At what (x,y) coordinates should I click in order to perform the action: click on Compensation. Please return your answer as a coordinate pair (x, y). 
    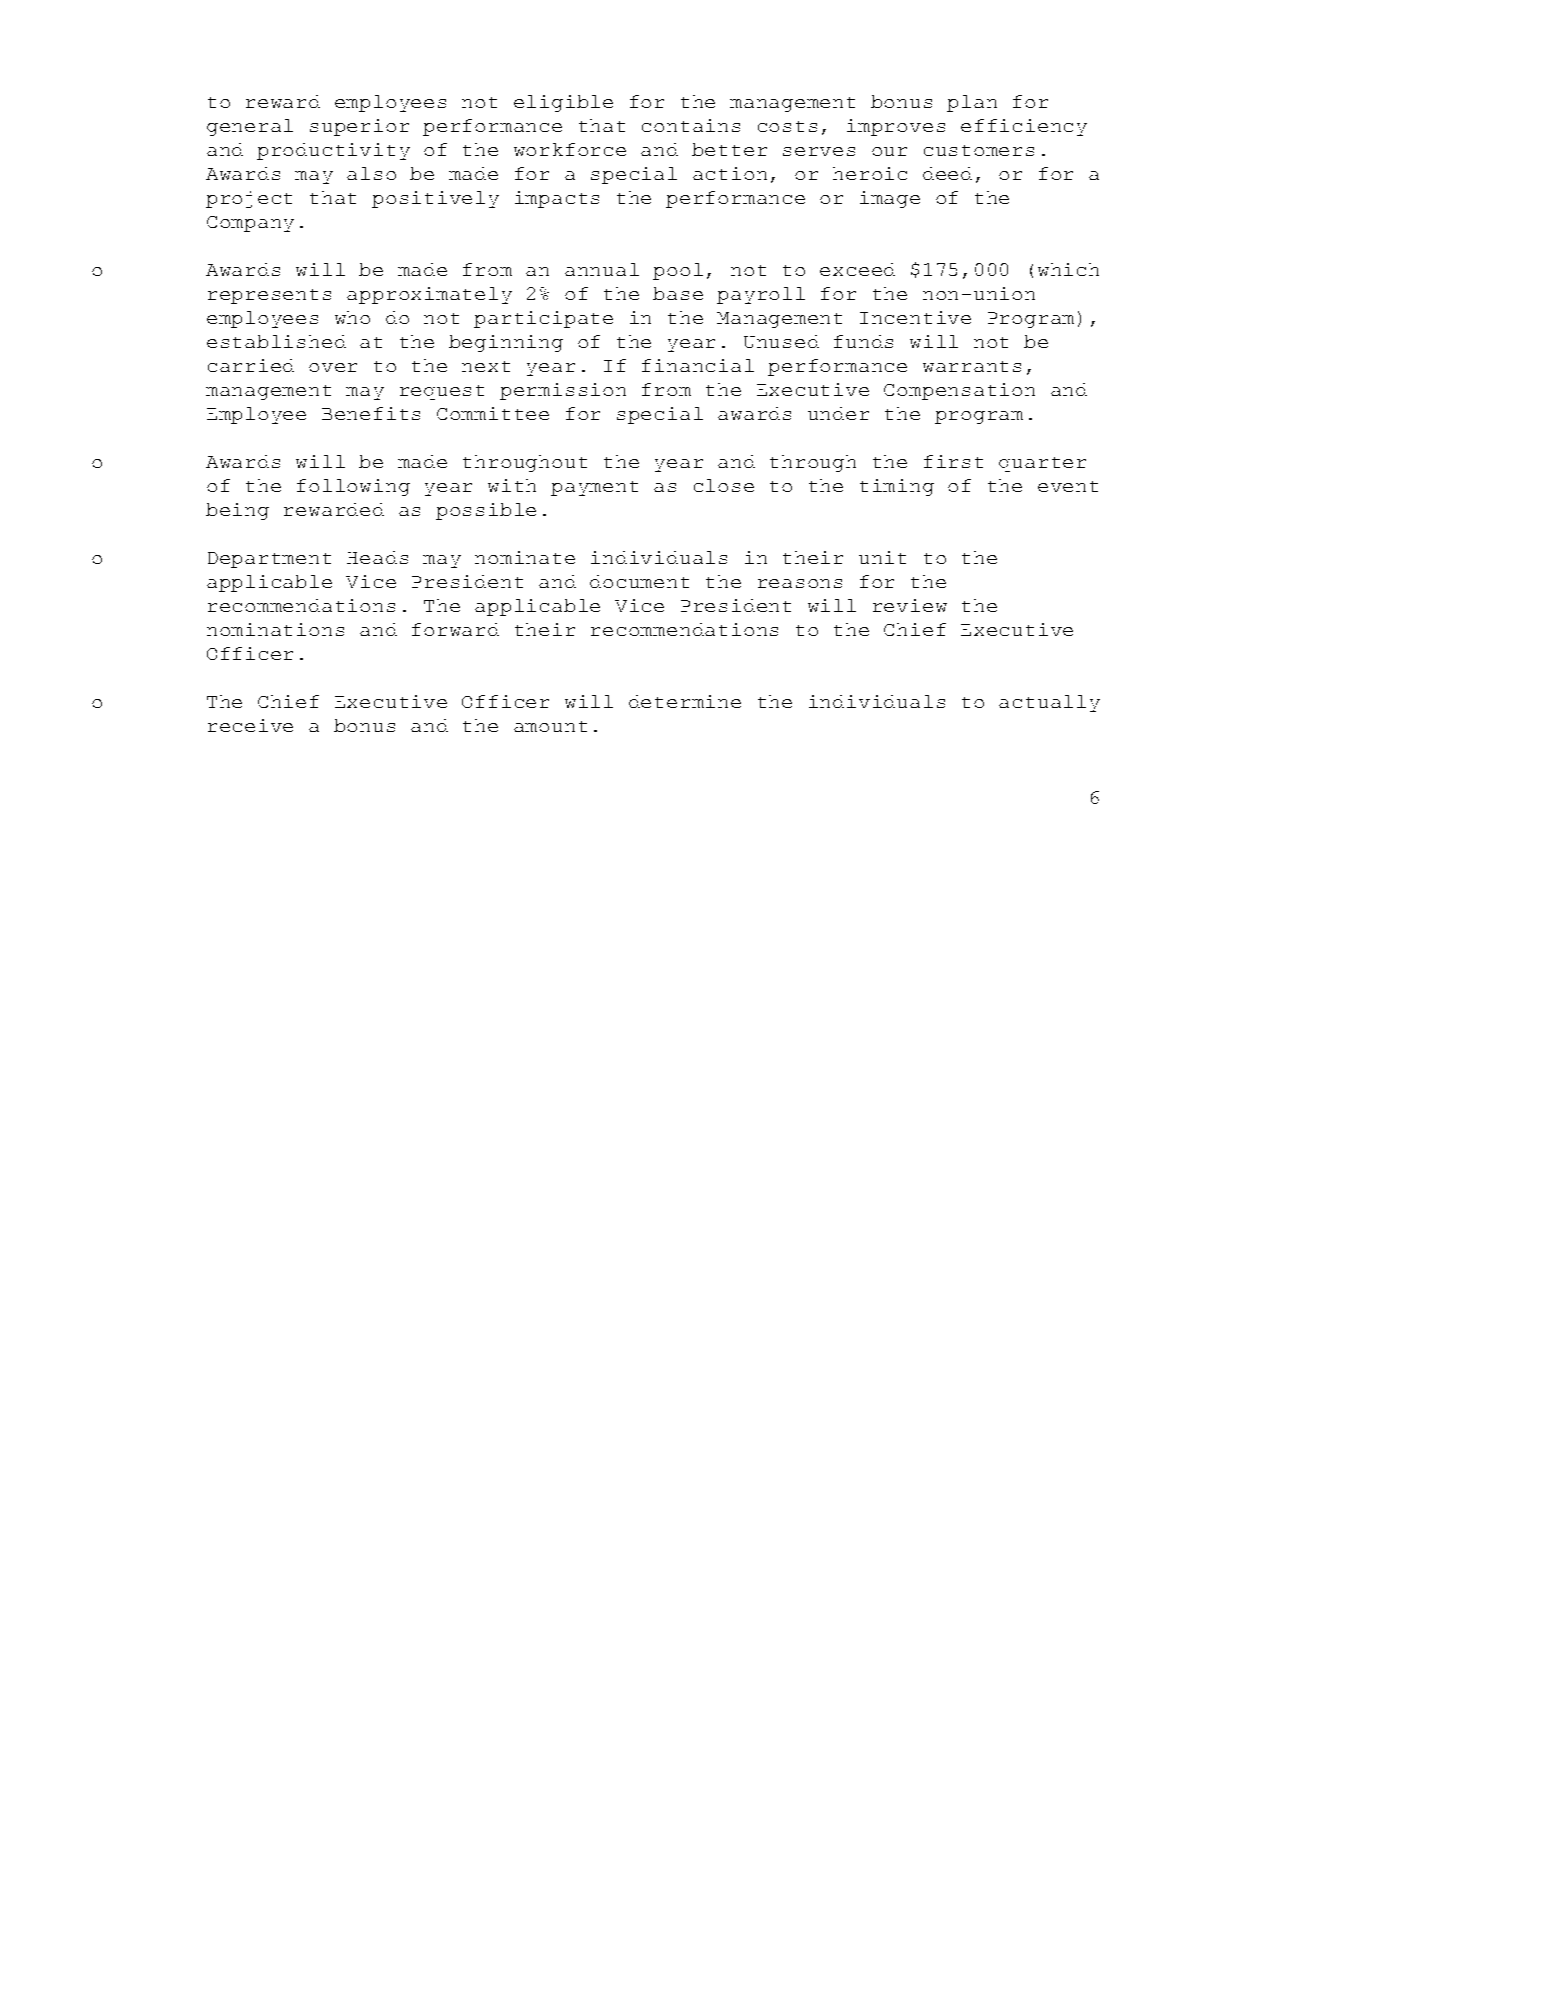
    Looking at the image, I should click on (959, 391).
